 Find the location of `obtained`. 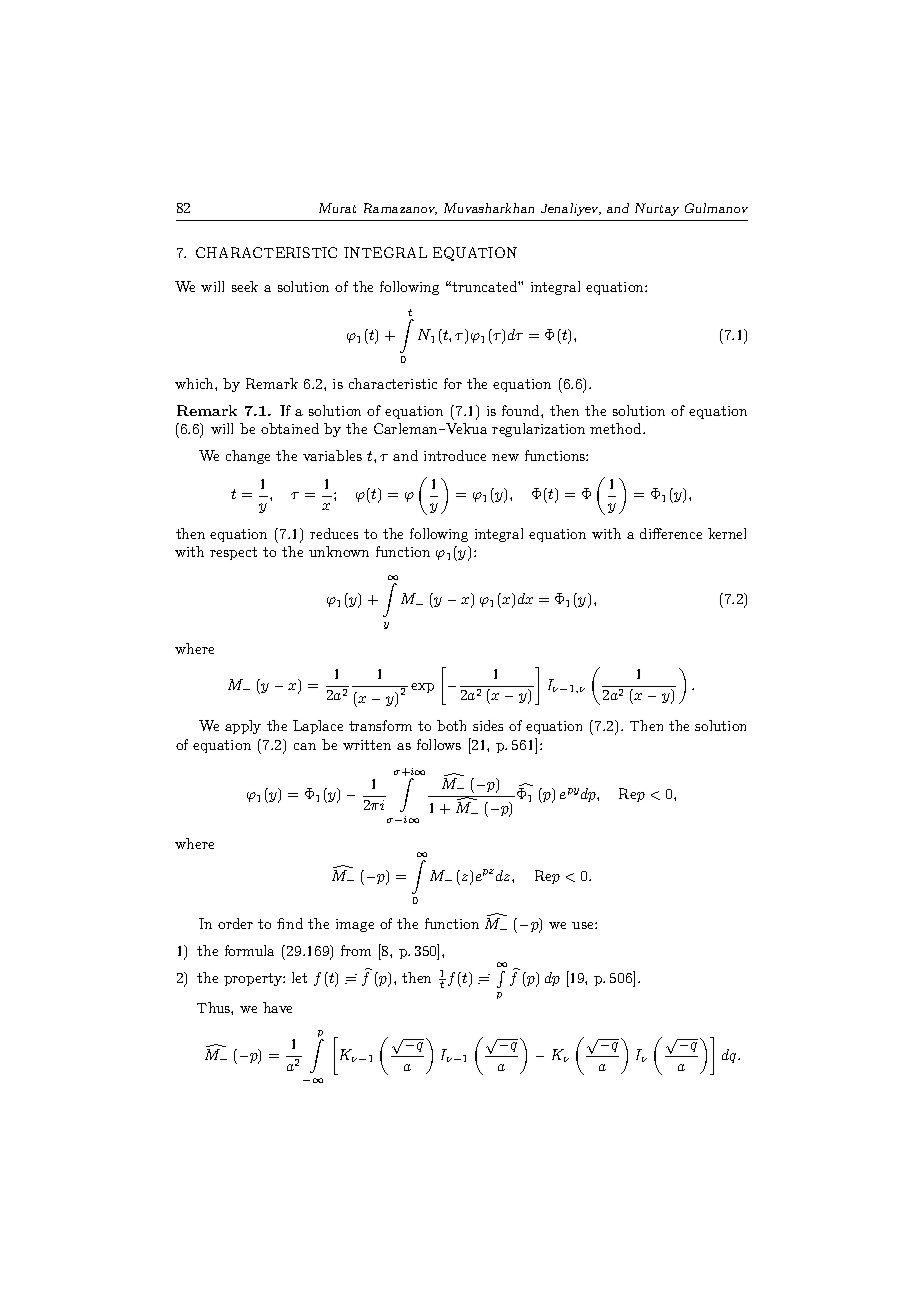

obtained is located at coordinates (290, 428).
